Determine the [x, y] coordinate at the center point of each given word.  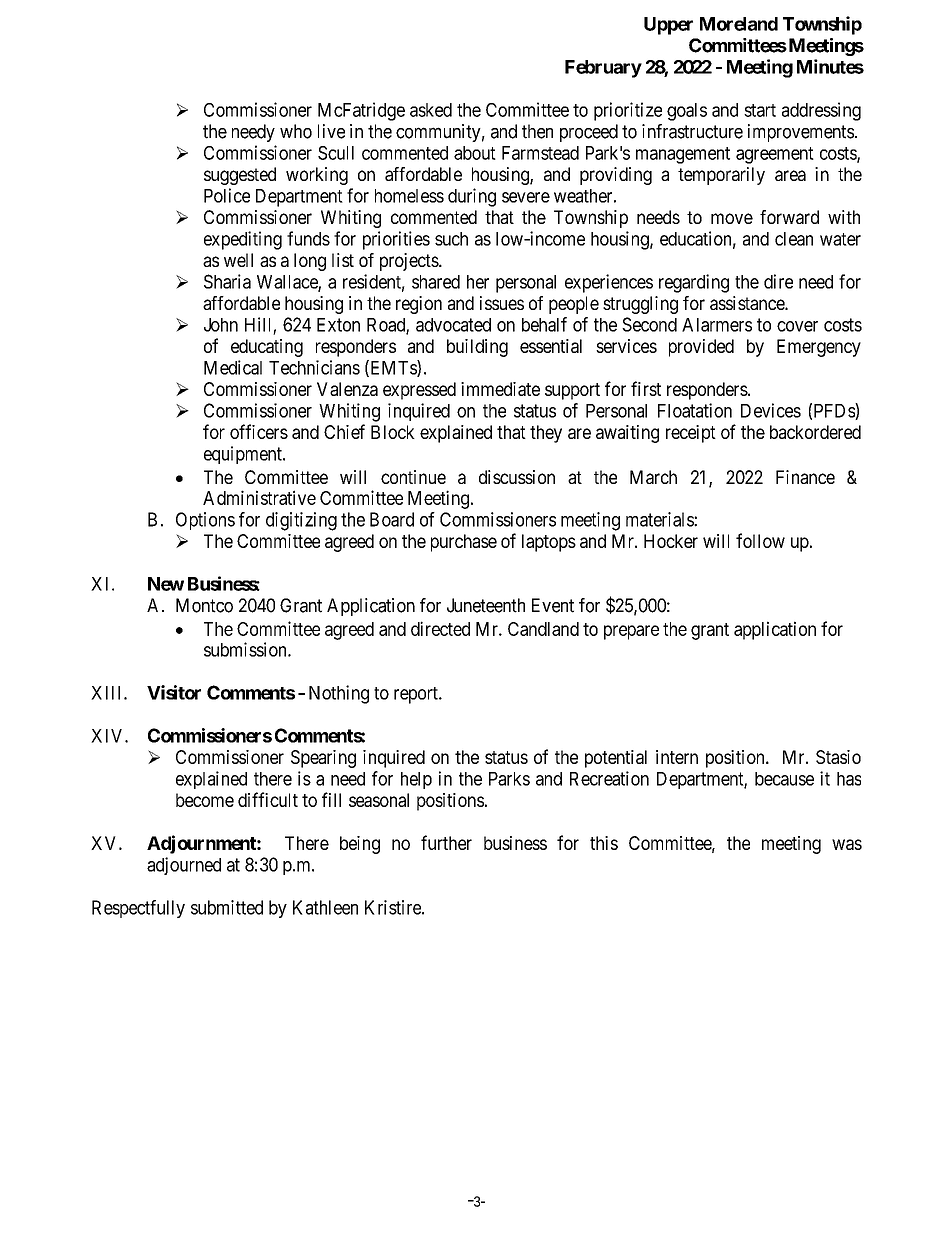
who [296, 131]
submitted [227, 907]
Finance [805, 477]
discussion [517, 477]
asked [431, 110]
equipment [244, 455]
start [760, 110]
